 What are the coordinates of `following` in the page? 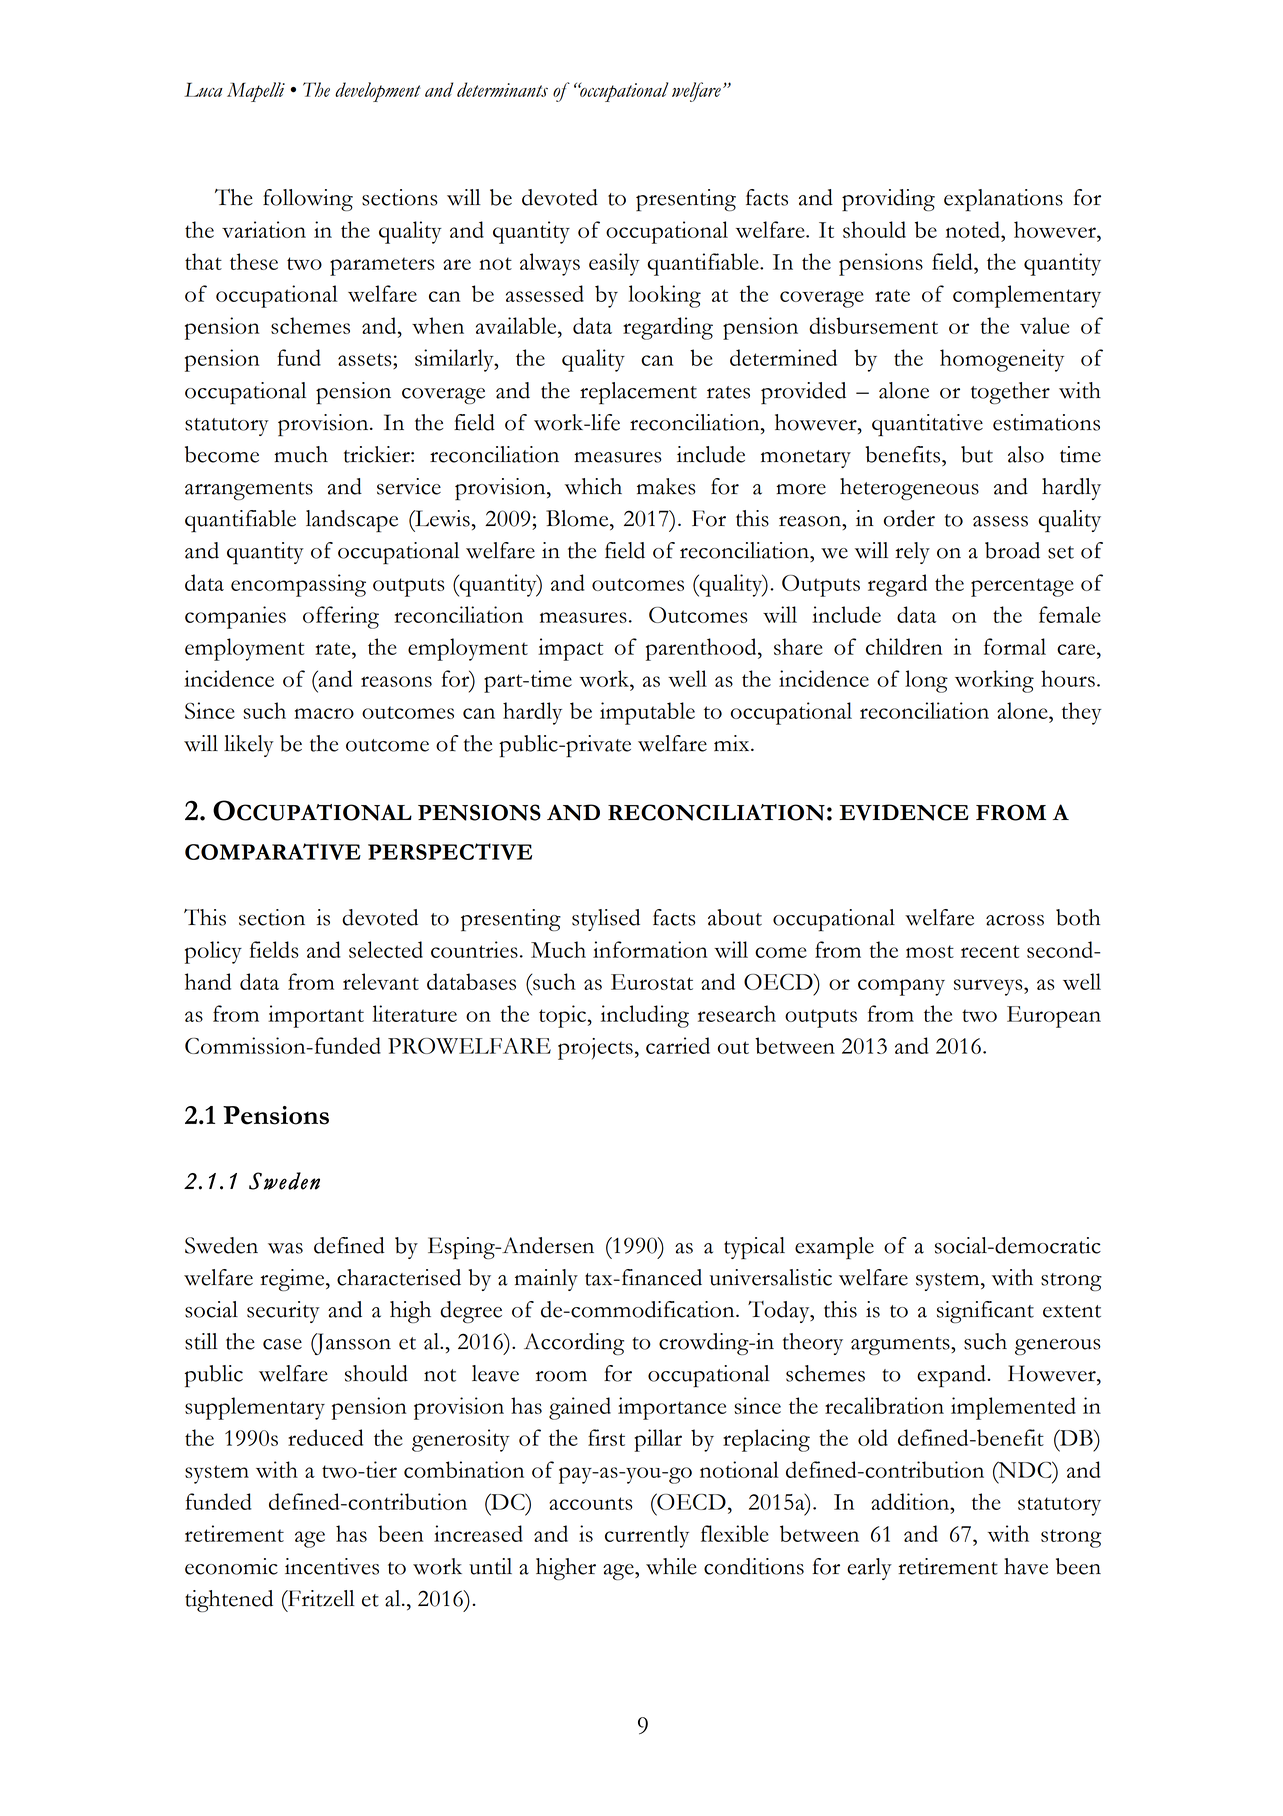 It's located at (308, 200).
